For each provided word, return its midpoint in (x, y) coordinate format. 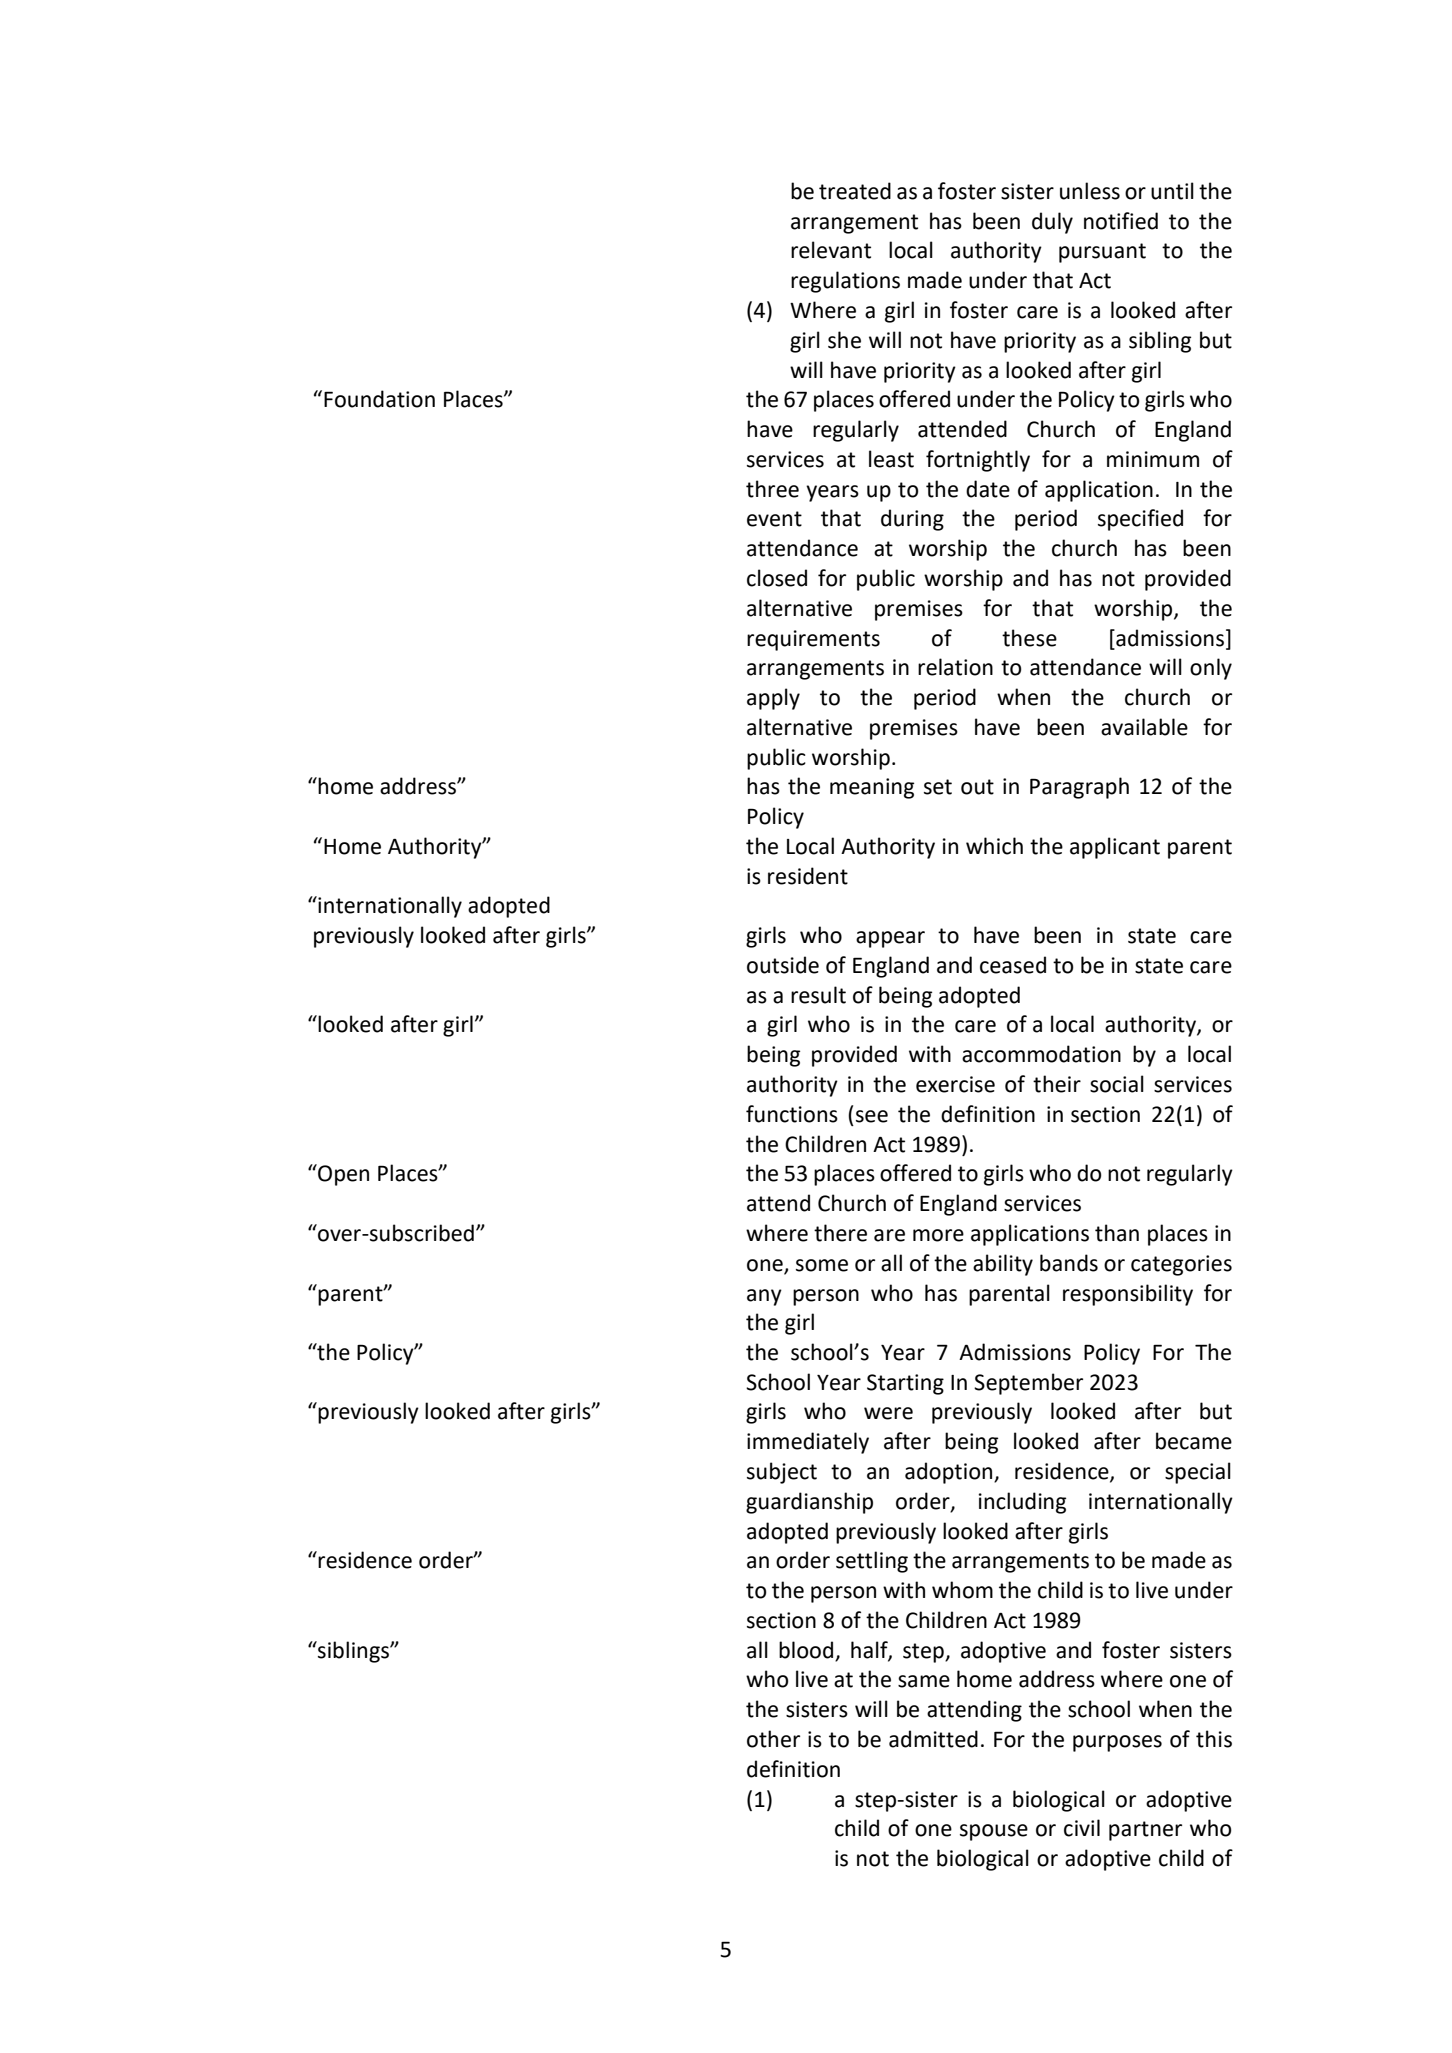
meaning (872, 788)
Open (342, 1175)
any (764, 1297)
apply (773, 699)
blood (806, 1650)
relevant (831, 250)
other (773, 1739)
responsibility (1128, 1295)
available (1144, 727)
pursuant (1102, 253)
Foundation (379, 399)
